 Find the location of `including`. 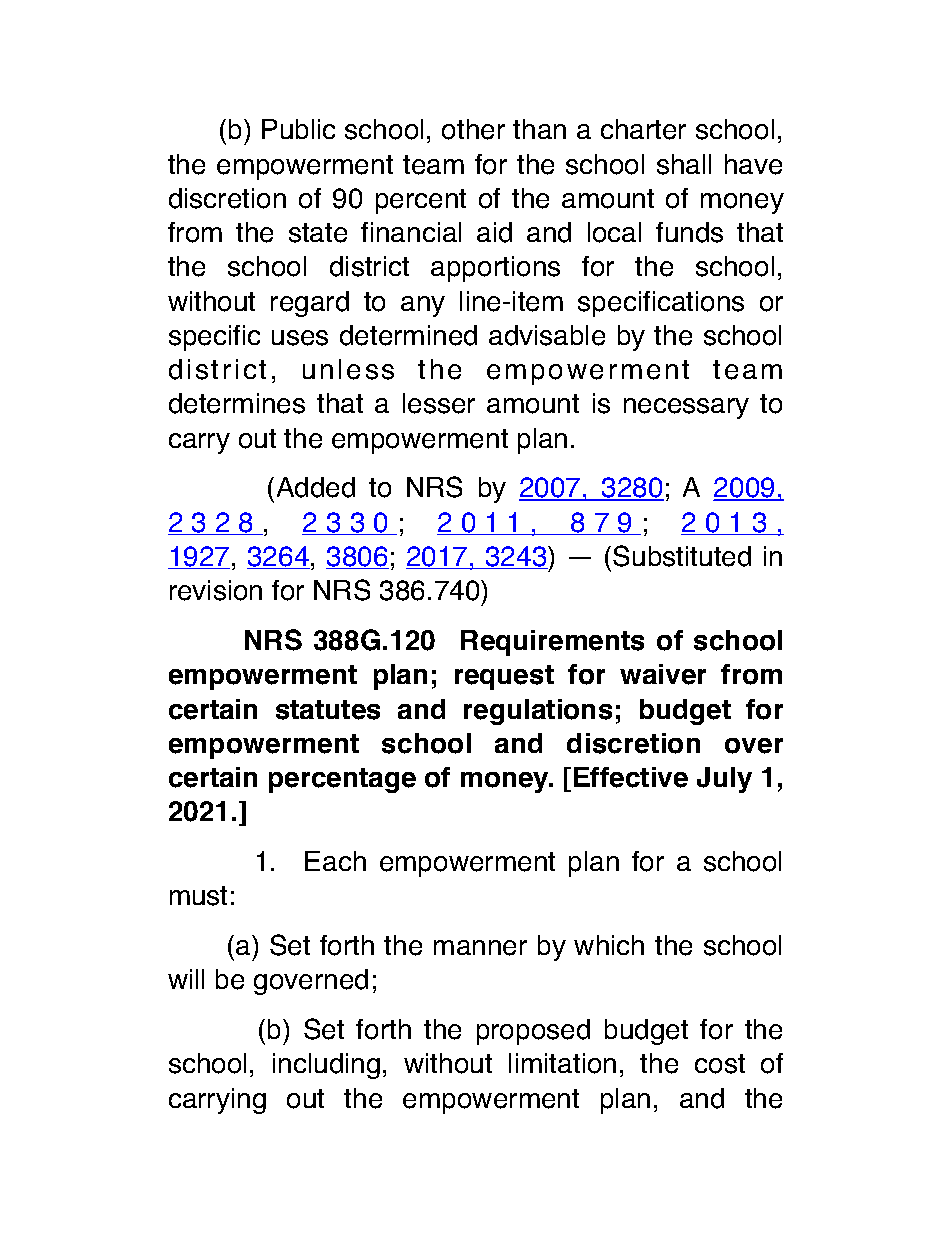

including is located at coordinates (326, 1066).
